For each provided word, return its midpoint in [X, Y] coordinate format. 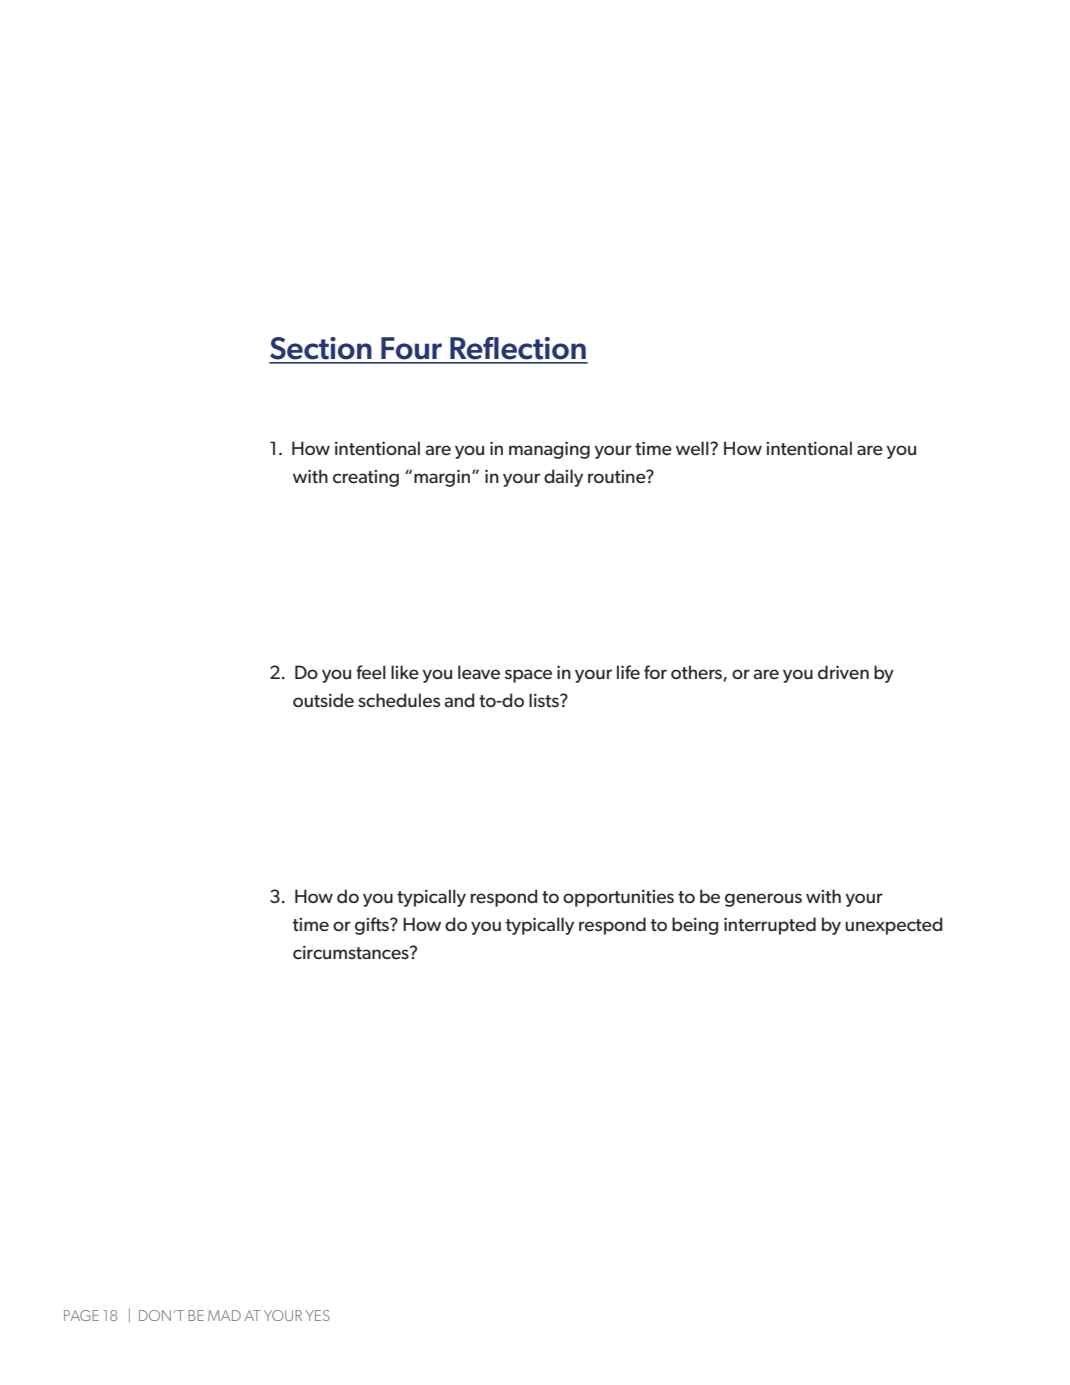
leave [479, 672]
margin [443, 478]
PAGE [81, 1315]
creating [366, 478]
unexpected [894, 926]
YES [317, 1315]
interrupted [770, 926]
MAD [224, 1315]
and [459, 700]
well [693, 448]
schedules [399, 700]
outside [323, 700]
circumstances [352, 953]
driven [843, 672]
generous [763, 900]
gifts [373, 926]
